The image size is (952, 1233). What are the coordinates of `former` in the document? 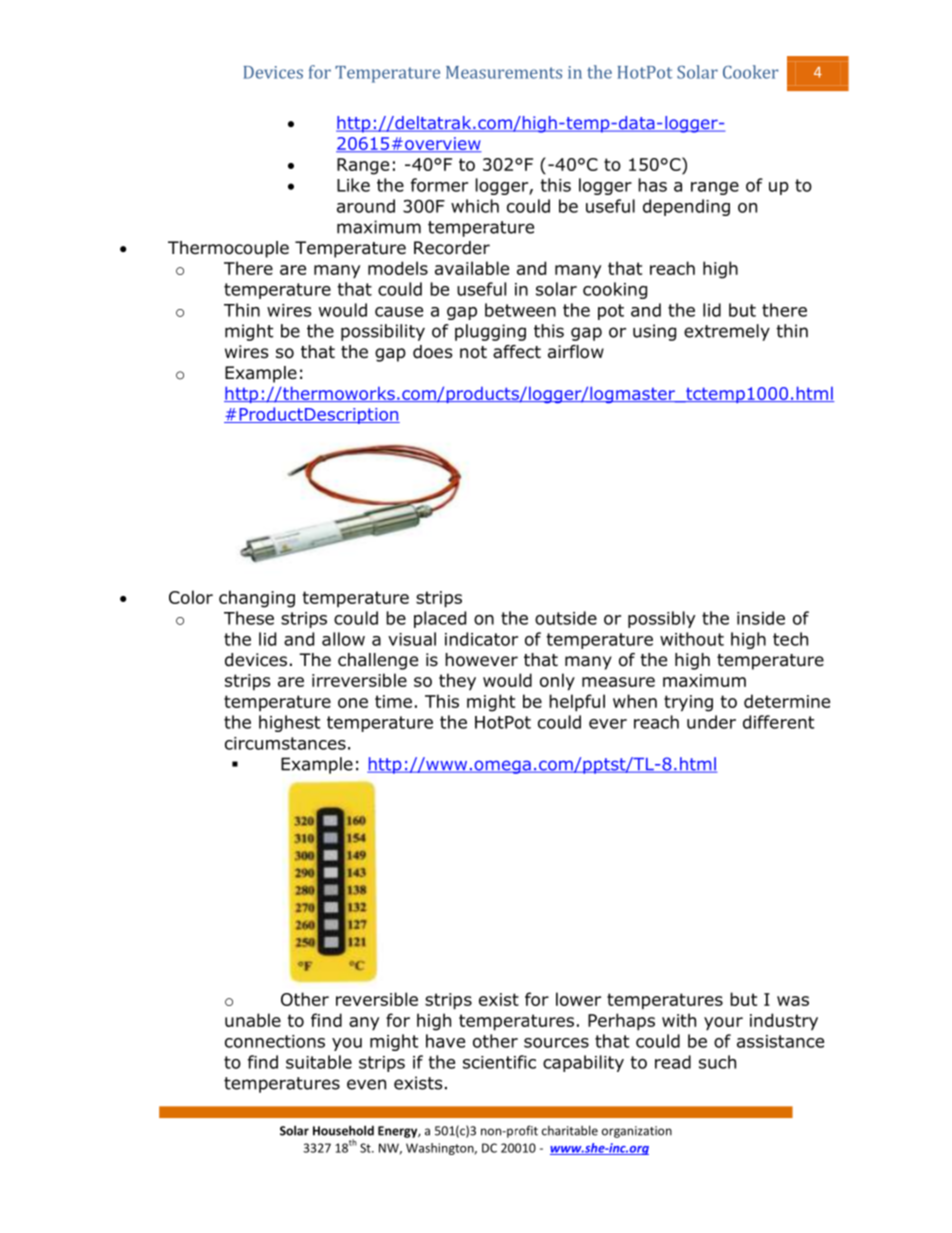 It's located at (439, 185).
